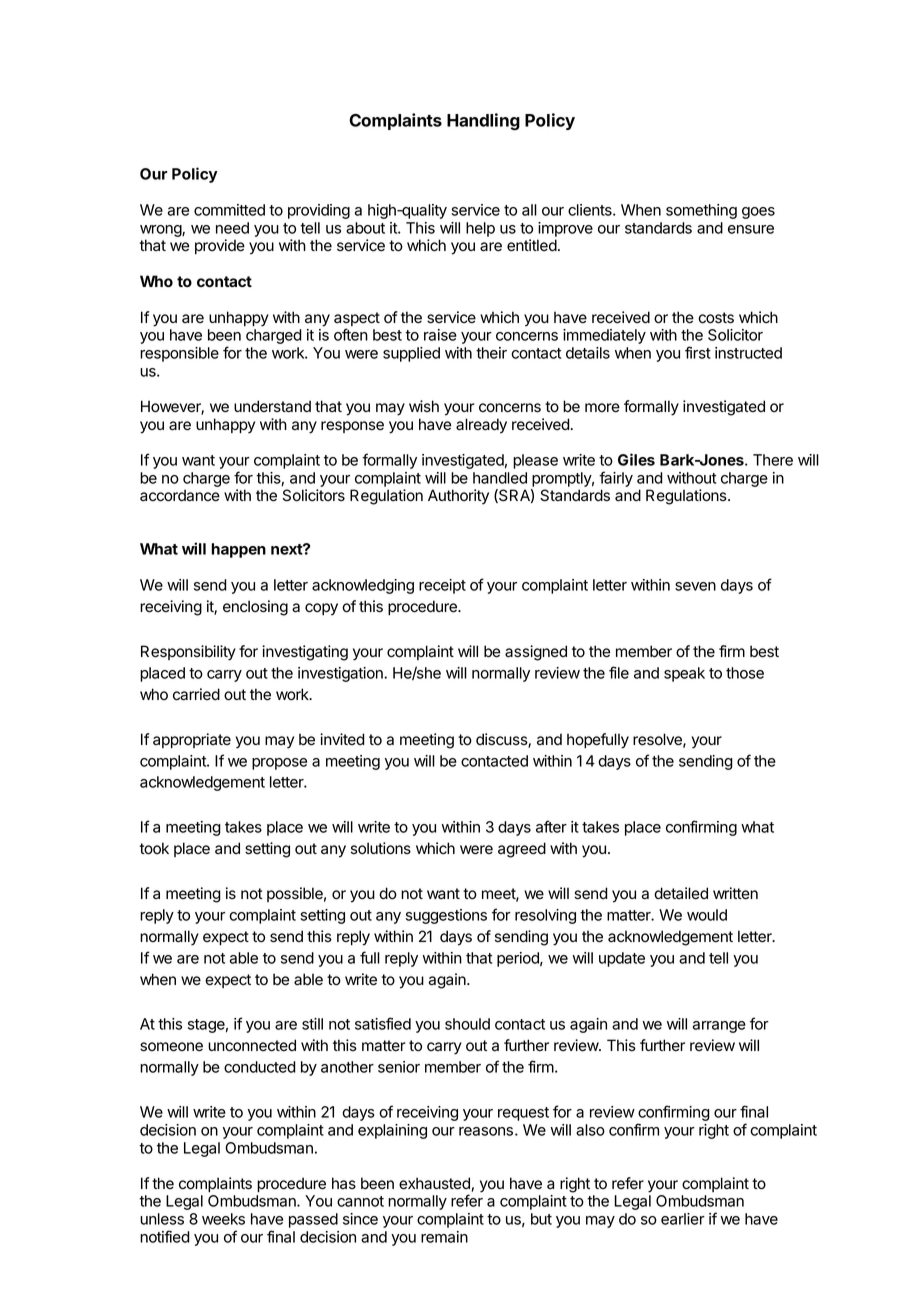  What do you see at coordinates (223, 1219) in the document?
I see `weeks` at bounding box center [223, 1219].
